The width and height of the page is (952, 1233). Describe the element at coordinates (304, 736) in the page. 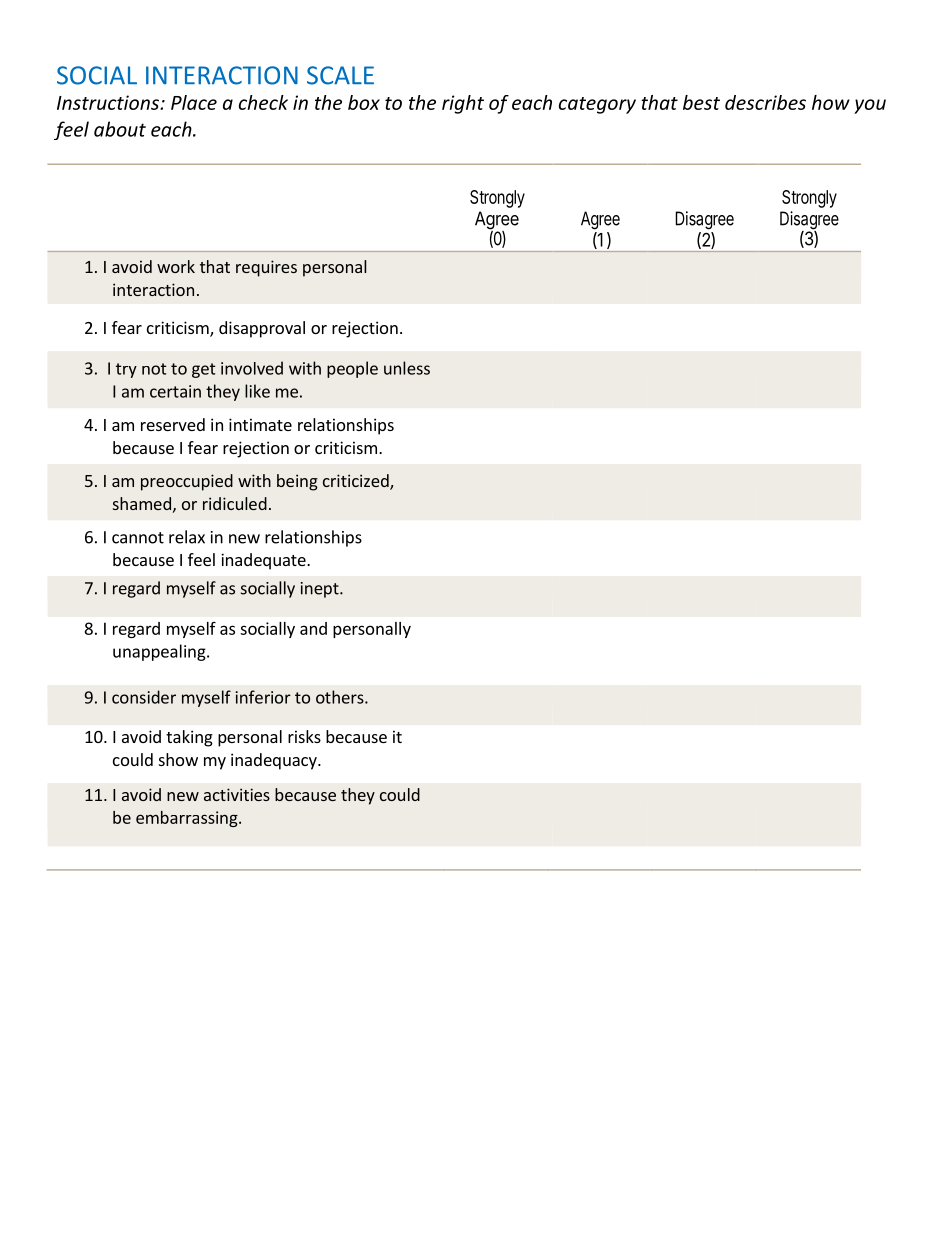

I see `risks` at that location.
